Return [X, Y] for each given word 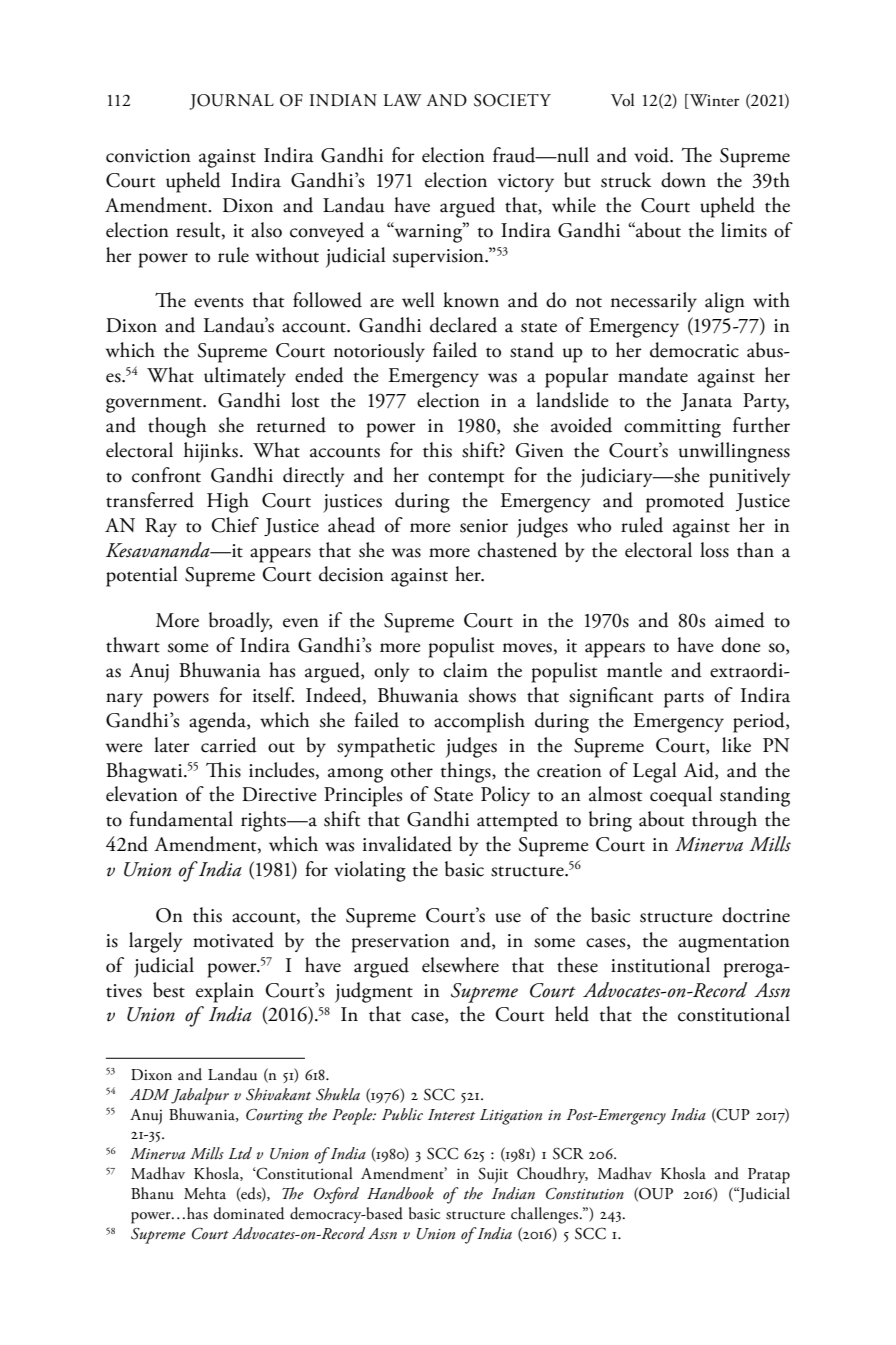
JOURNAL [232, 102]
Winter [713, 100]
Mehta [205, 1193]
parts [684, 700]
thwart [133, 645]
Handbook [400, 1193]
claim [465, 670]
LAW [402, 100]
